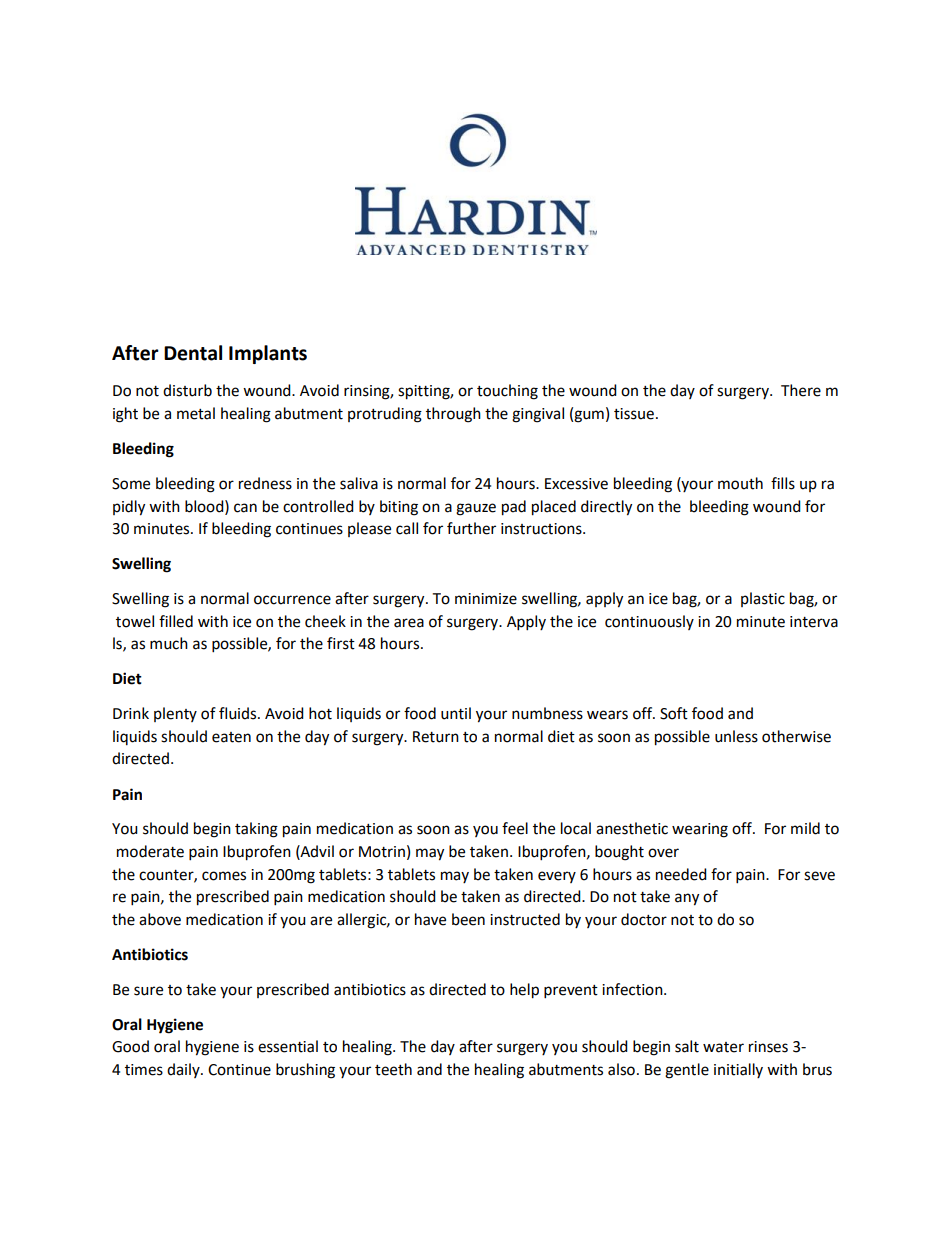 This screenshot has width=952, height=1233. What do you see at coordinates (393, 1069) in the screenshot?
I see `teeth` at bounding box center [393, 1069].
